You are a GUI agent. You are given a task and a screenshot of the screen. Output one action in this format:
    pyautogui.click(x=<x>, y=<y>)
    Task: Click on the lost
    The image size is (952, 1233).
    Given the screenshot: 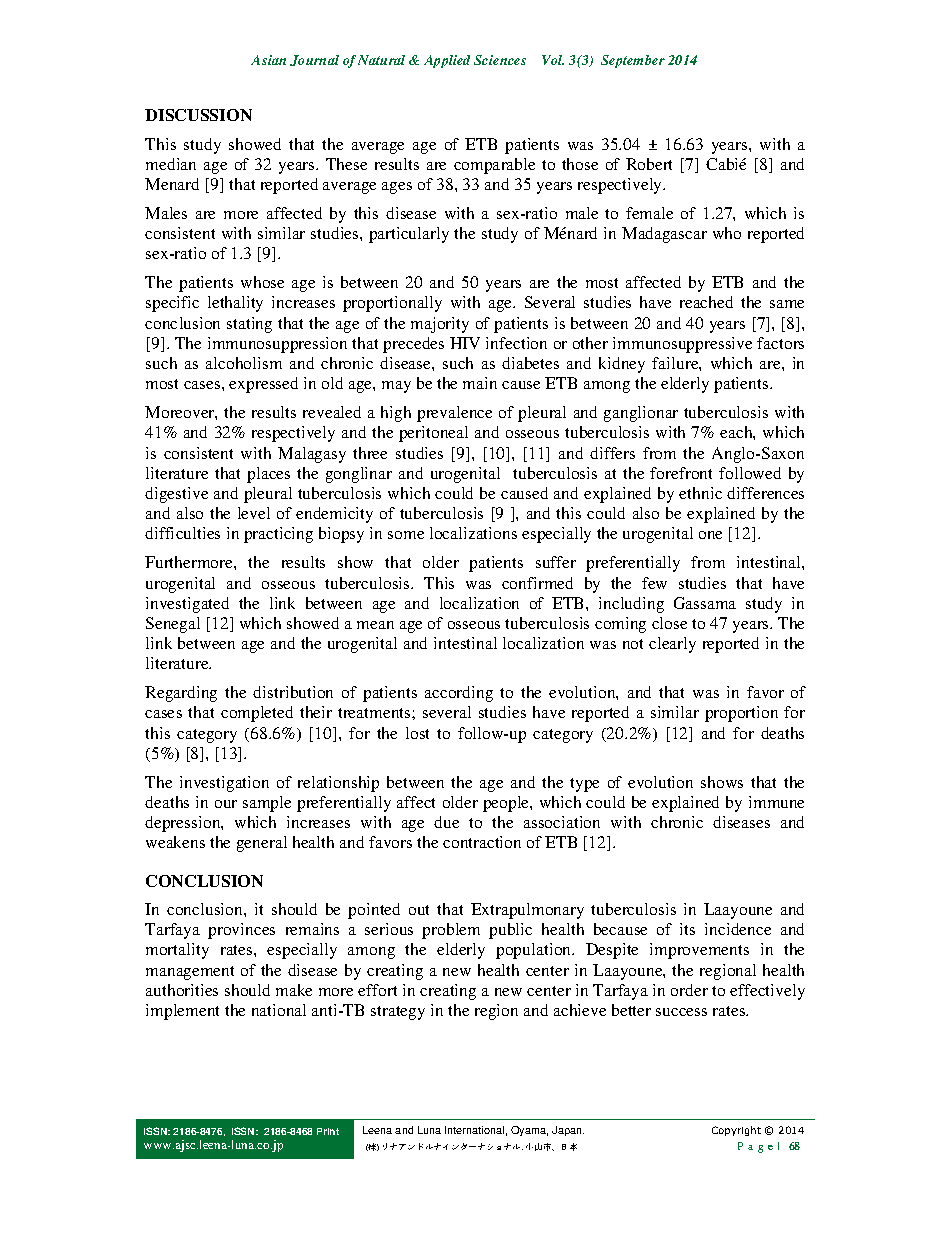 What is the action you would take?
    pyautogui.click(x=417, y=733)
